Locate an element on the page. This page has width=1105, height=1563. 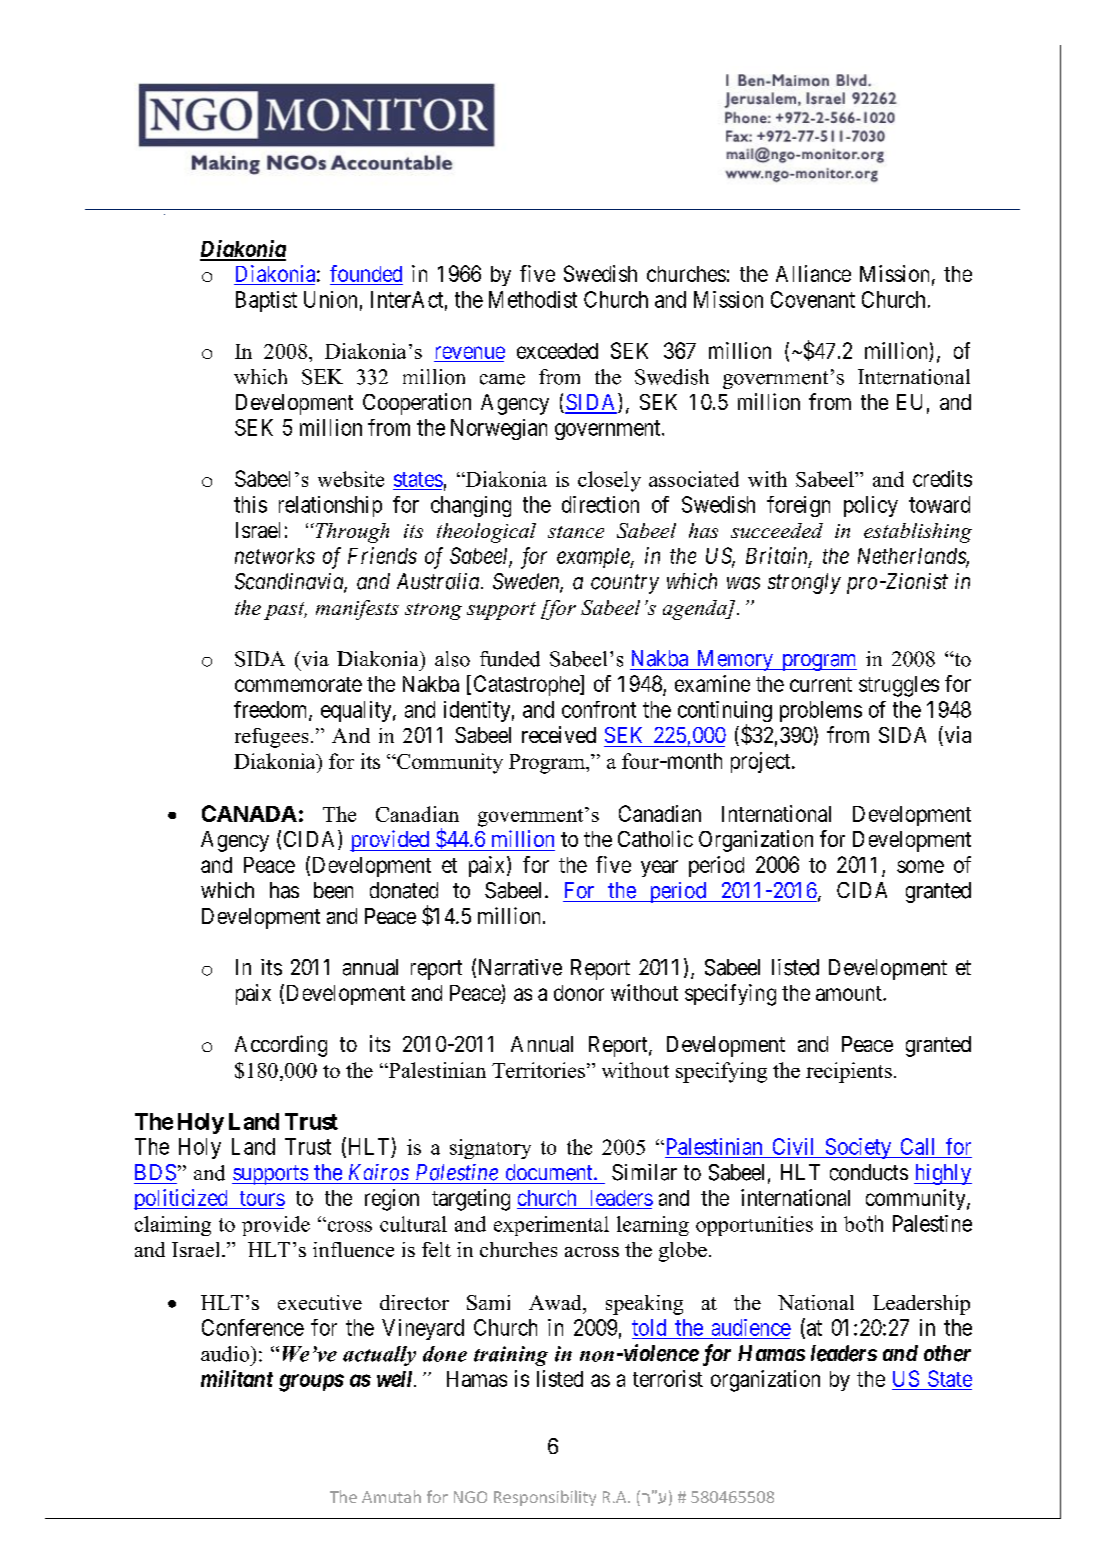
been is located at coordinates (333, 890).
